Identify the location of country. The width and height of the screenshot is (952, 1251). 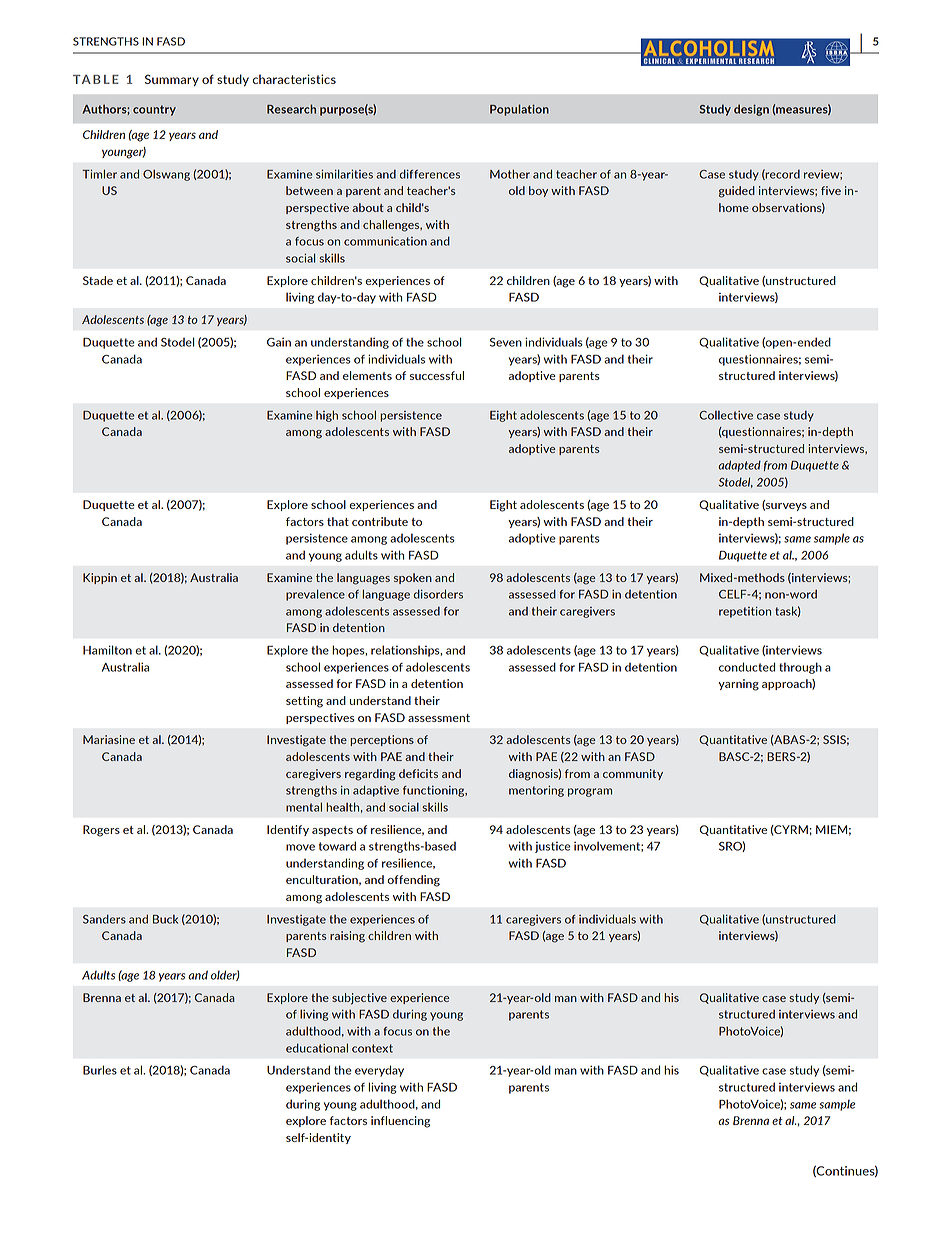
(154, 110).
